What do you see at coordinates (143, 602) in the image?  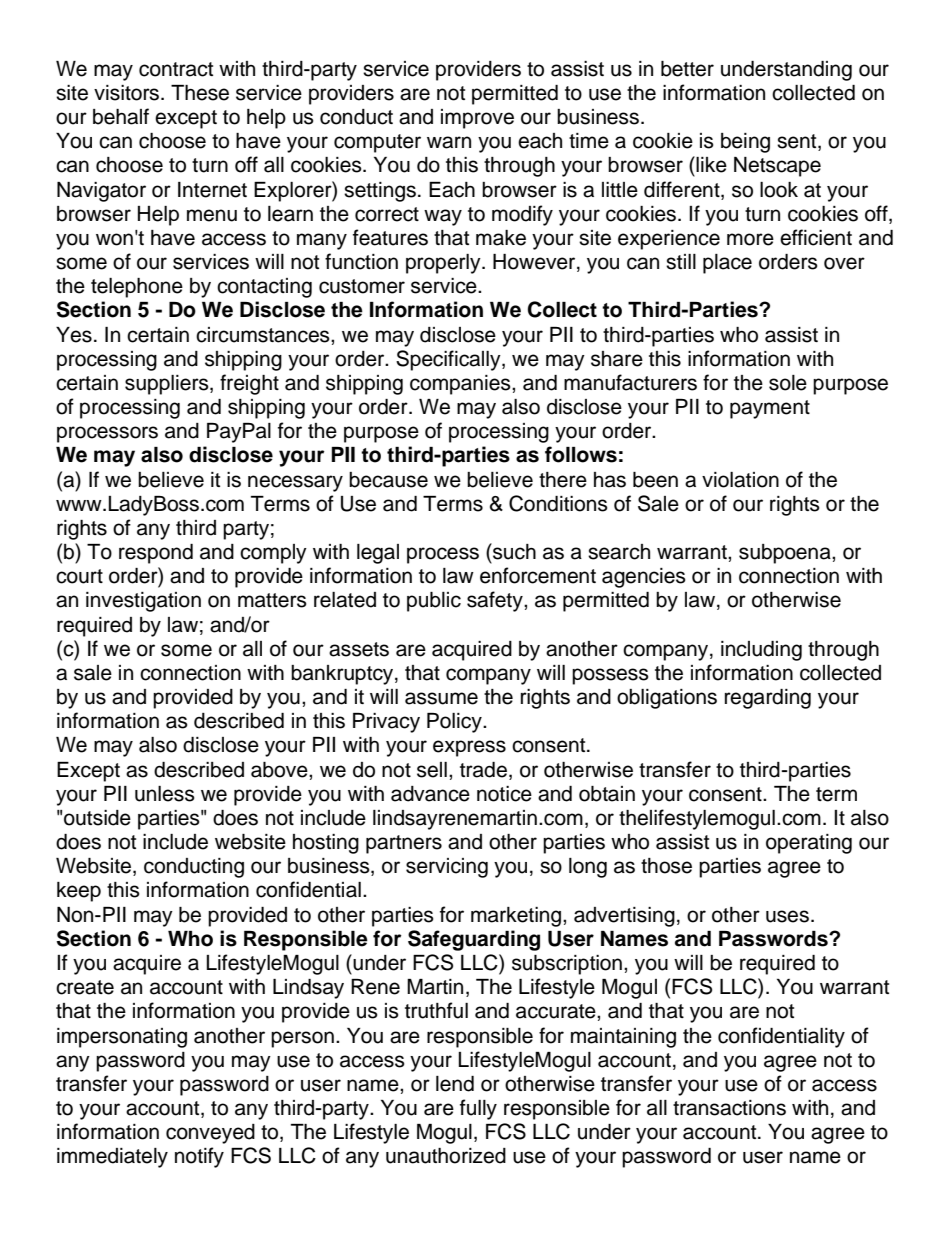 I see `investigation` at bounding box center [143, 602].
